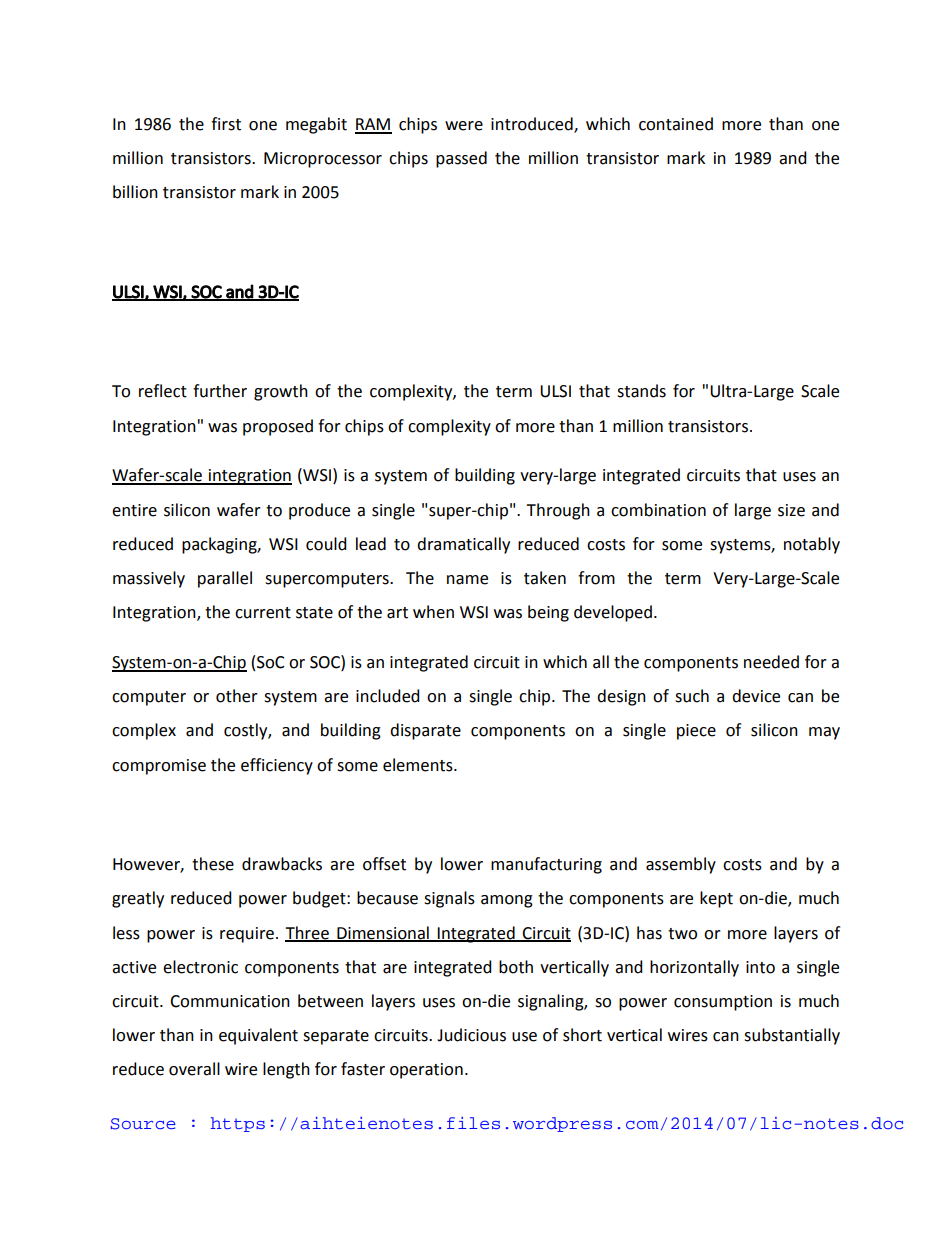 Image resolution: width=952 pixels, height=1233 pixels. Describe the element at coordinates (558, 511) in the image. I see `Through` at that location.
